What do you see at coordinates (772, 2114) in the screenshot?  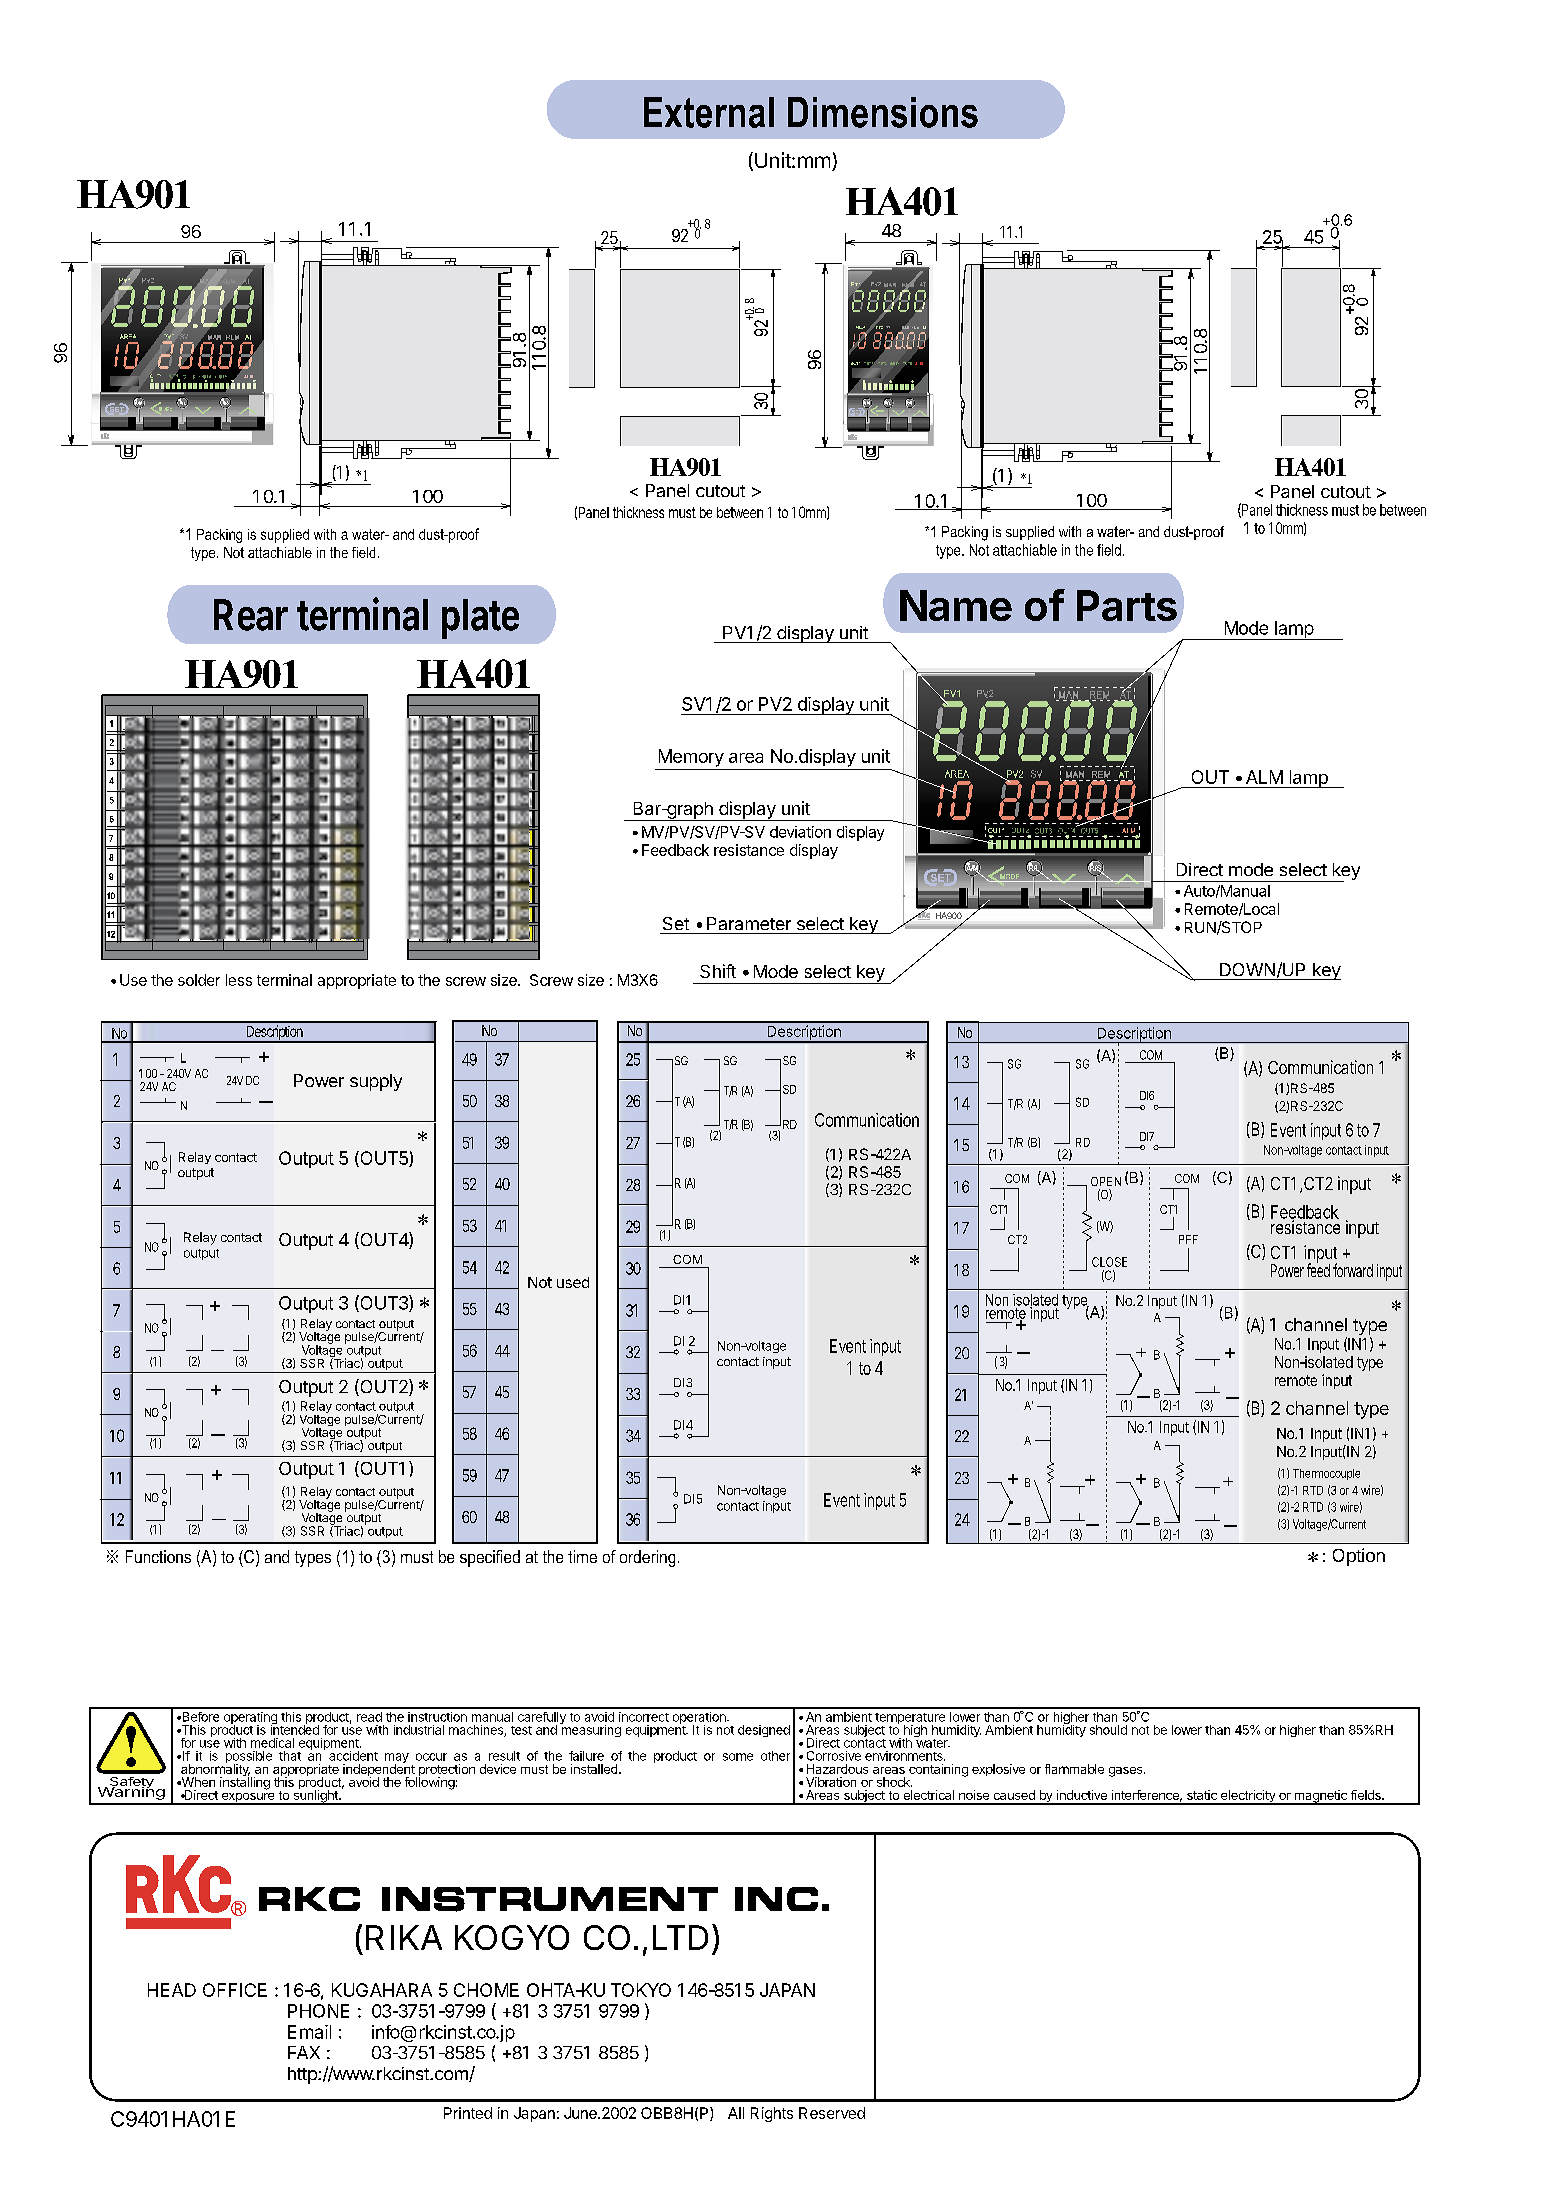 I see `Rights` at bounding box center [772, 2114].
